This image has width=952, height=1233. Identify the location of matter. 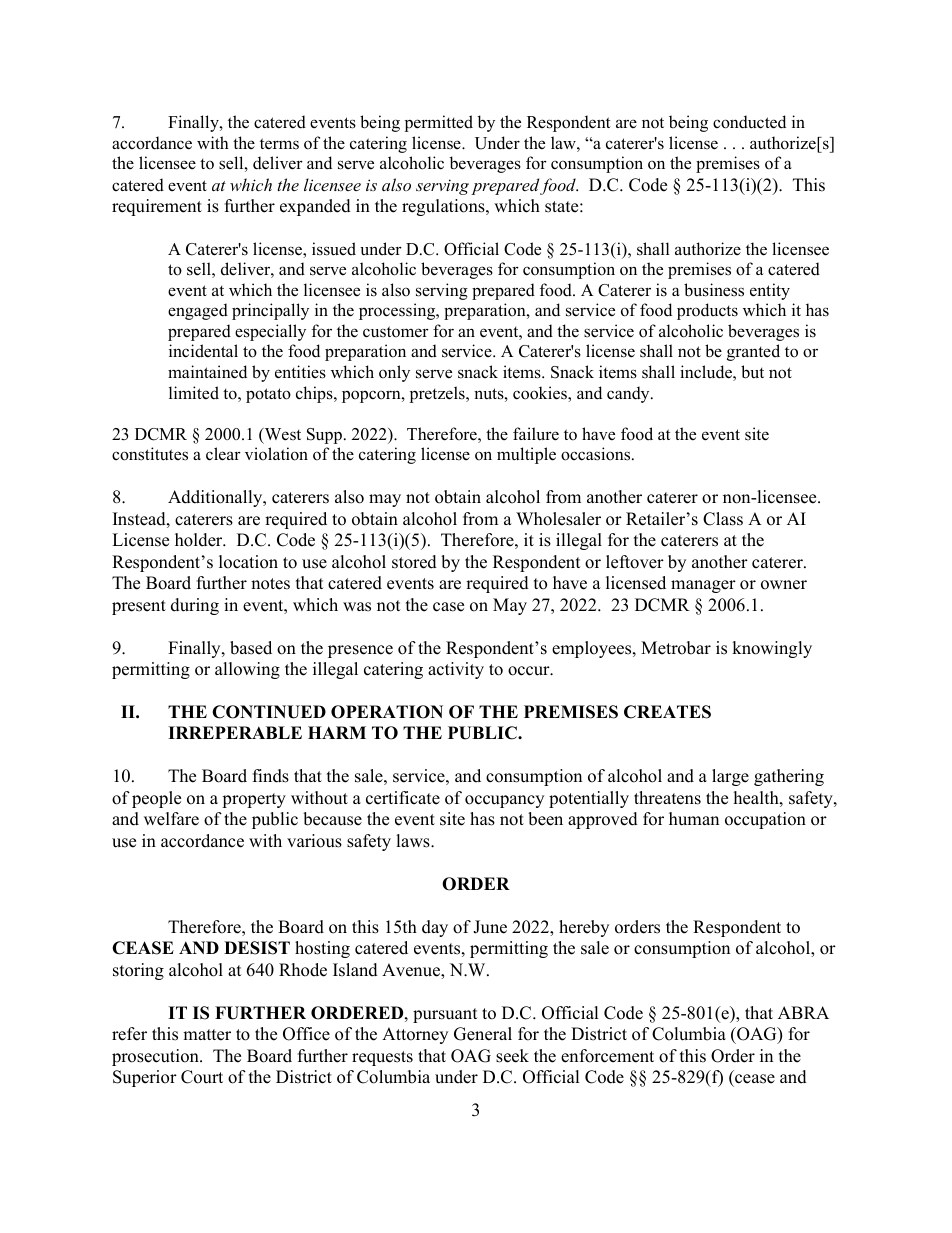
(207, 1035).
